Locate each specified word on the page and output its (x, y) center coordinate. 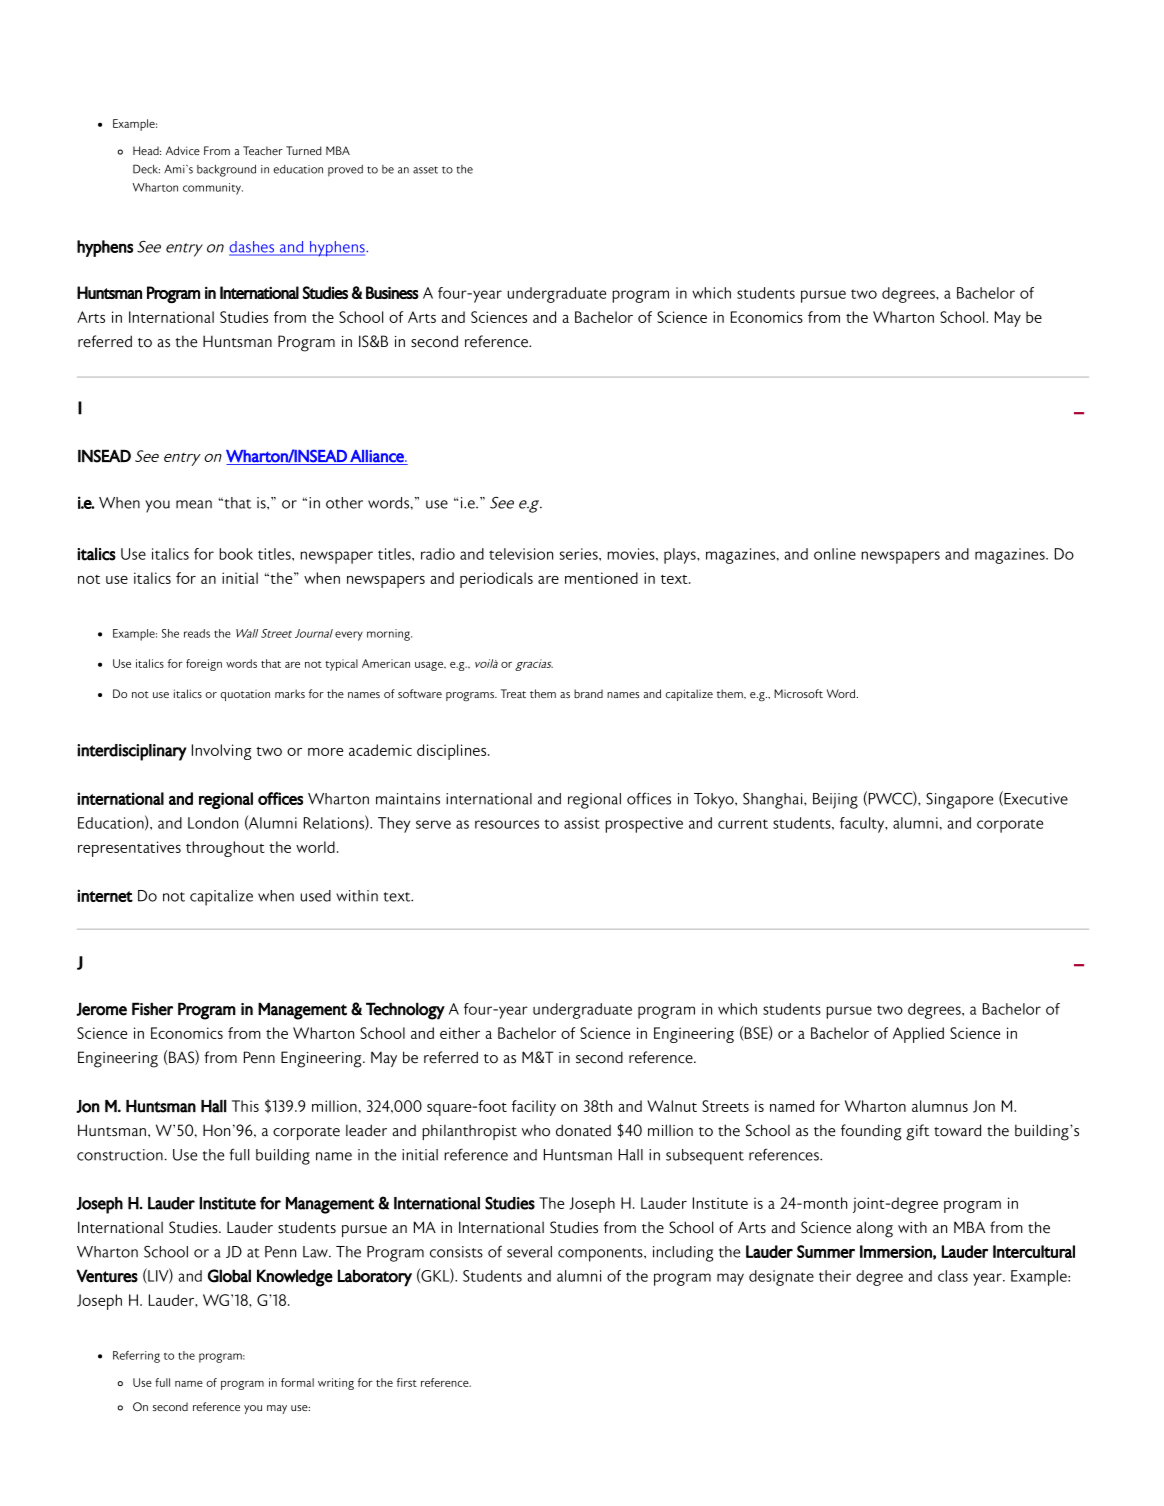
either (460, 1033)
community (213, 189)
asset (425, 170)
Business (392, 292)
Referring (136, 1357)
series (580, 554)
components (601, 1255)
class (953, 1276)
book (236, 554)
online (835, 554)
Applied (918, 1035)
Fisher (152, 1009)
